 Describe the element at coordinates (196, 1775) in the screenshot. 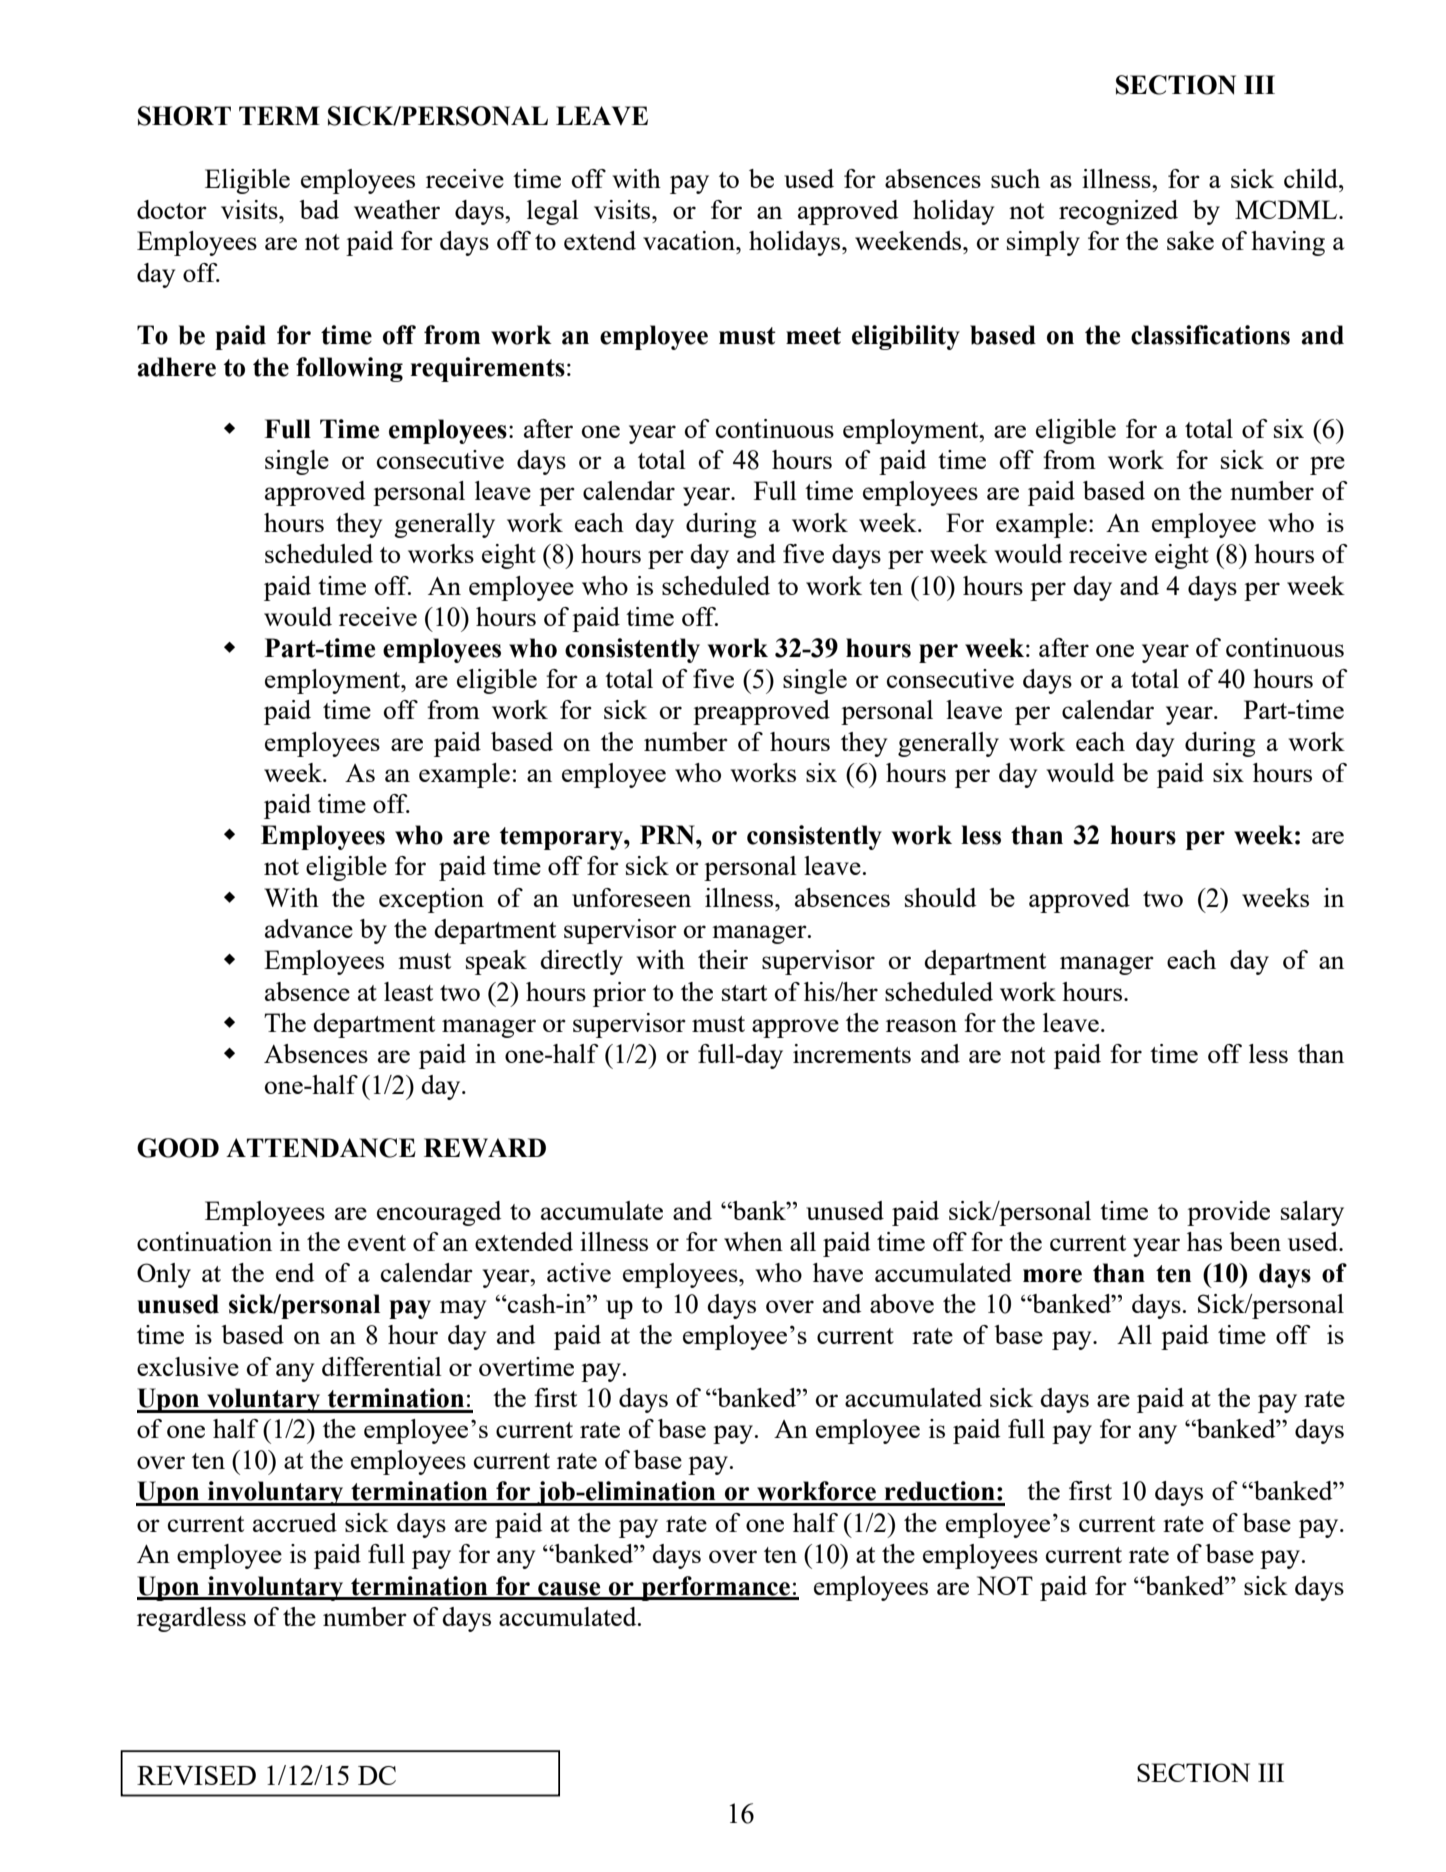

I see `REVISED` at that location.
